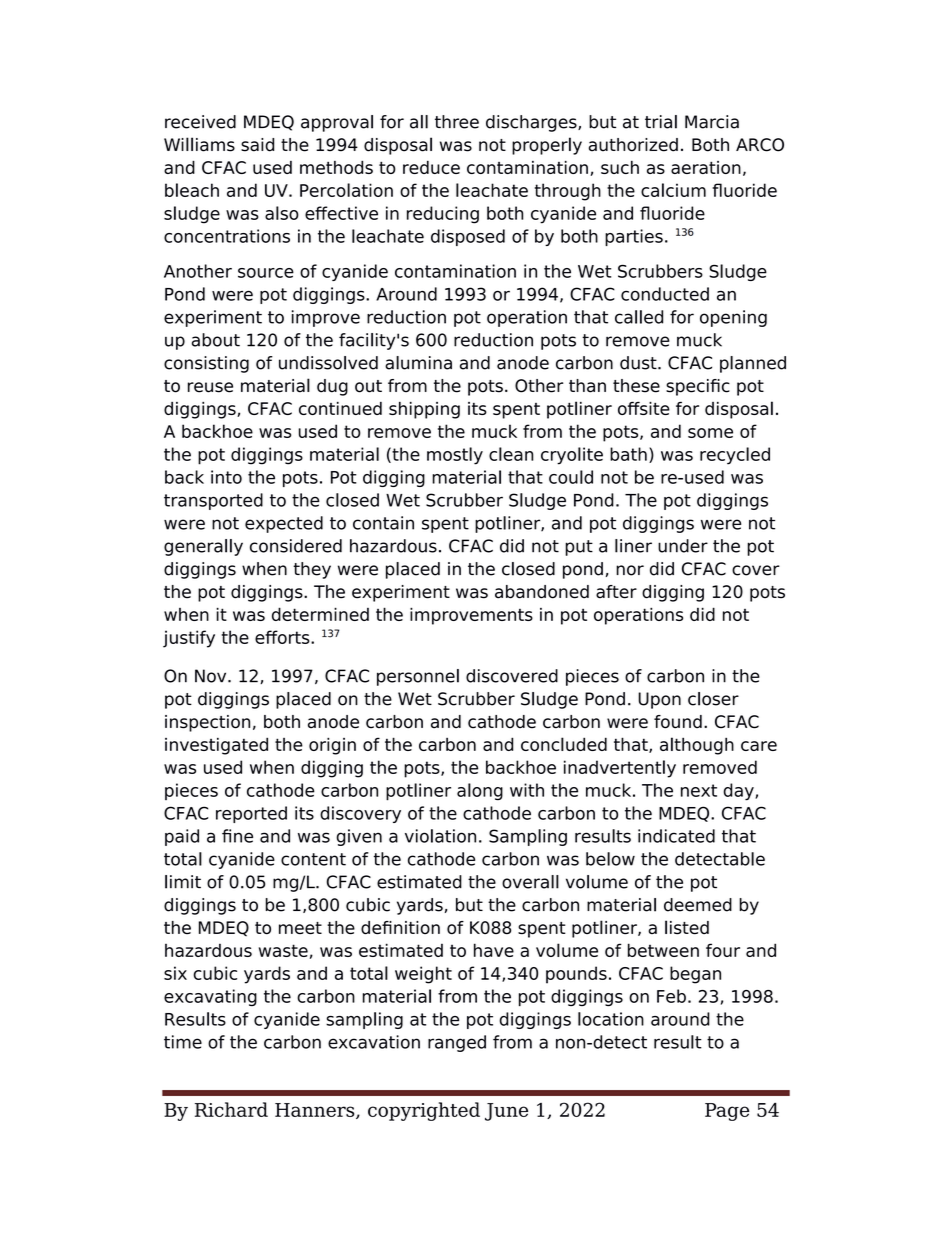  What do you see at coordinates (257, 145) in the screenshot?
I see `said` at bounding box center [257, 145].
